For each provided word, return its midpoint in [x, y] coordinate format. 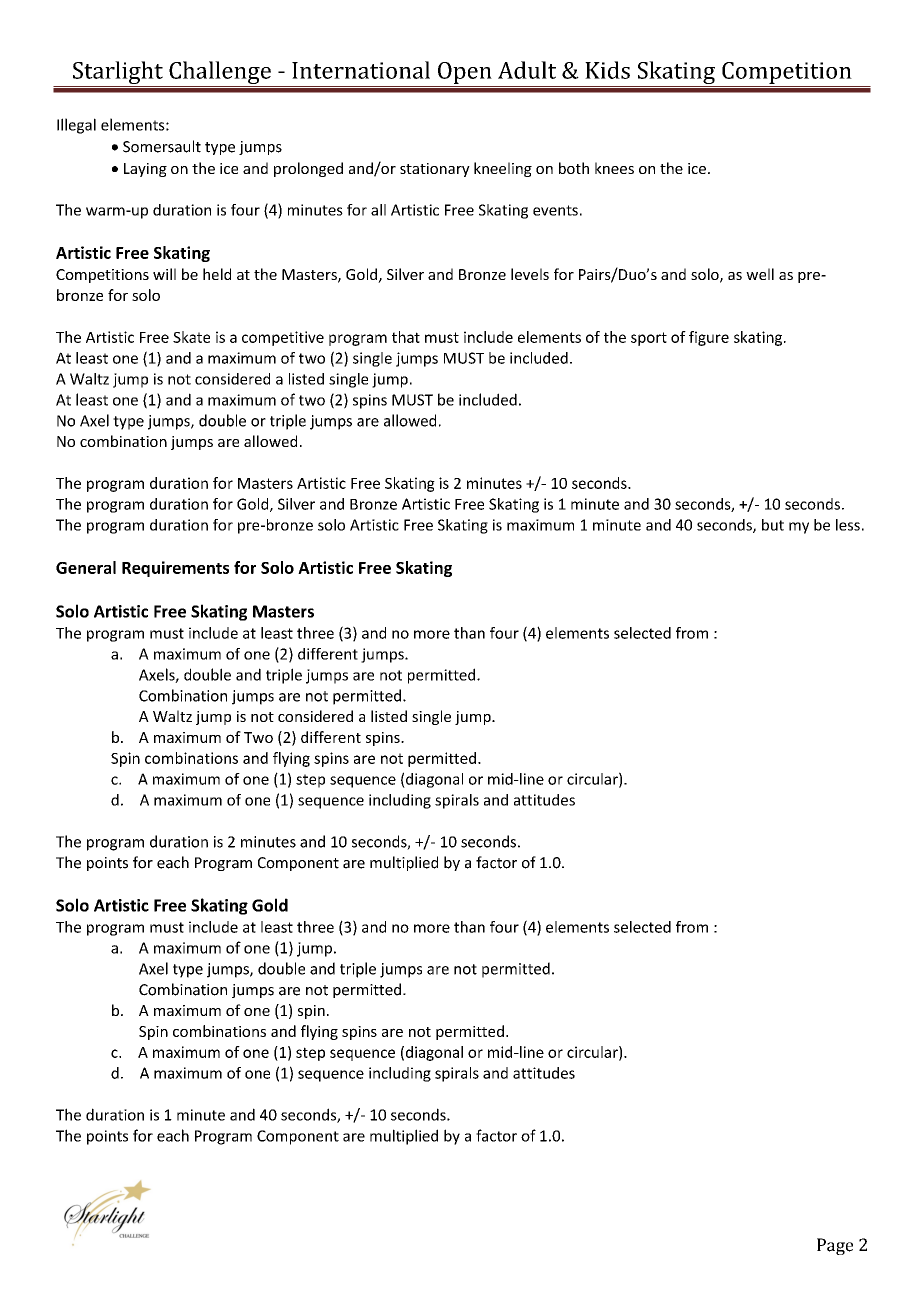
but [773, 525]
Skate [191, 337]
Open [465, 73]
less [848, 525]
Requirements [175, 569]
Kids [607, 70]
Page [835, 1246]
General [86, 567]
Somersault [162, 146]
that [406, 337]
